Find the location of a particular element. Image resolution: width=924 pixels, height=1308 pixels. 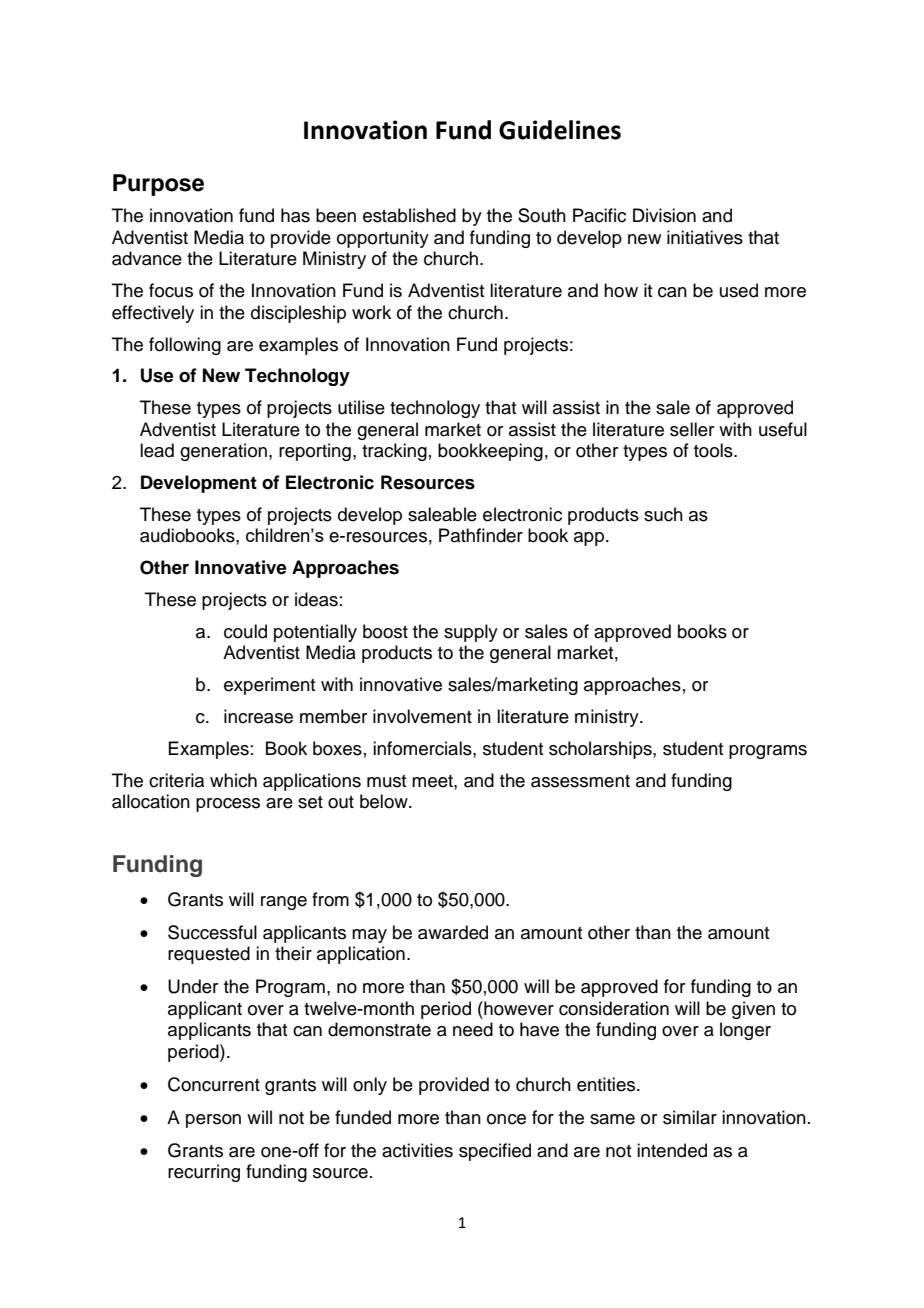

meet is located at coordinates (433, 781).
